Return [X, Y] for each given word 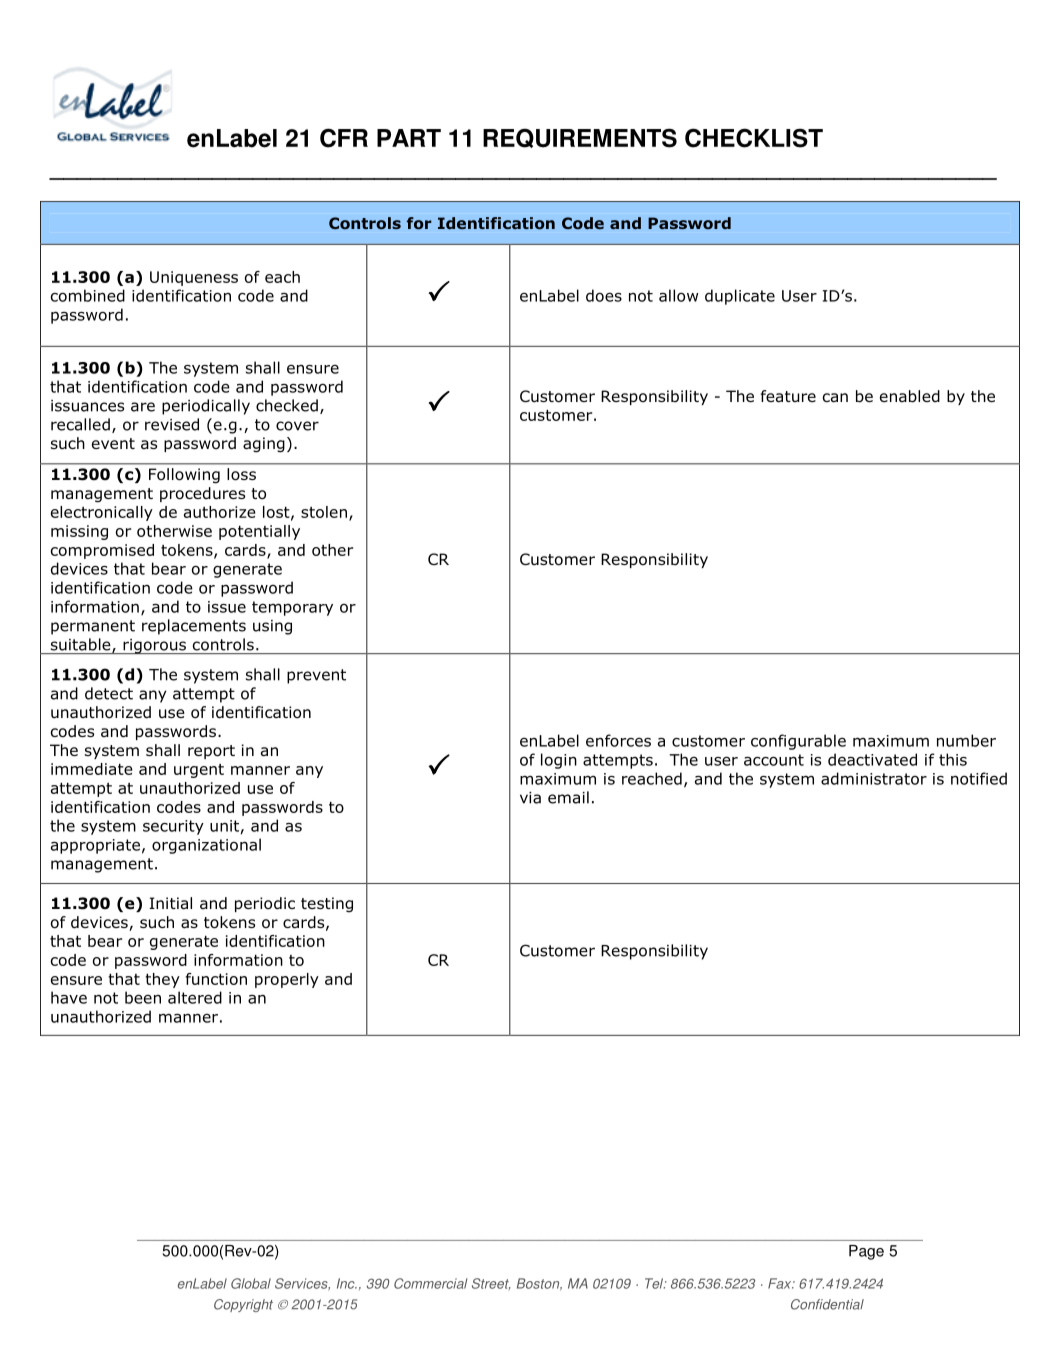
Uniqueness [194, 278]
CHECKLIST [754, 138]
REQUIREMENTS [580, 138]
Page [866, 1252]
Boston [539, 1284]
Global [251, 1283]
